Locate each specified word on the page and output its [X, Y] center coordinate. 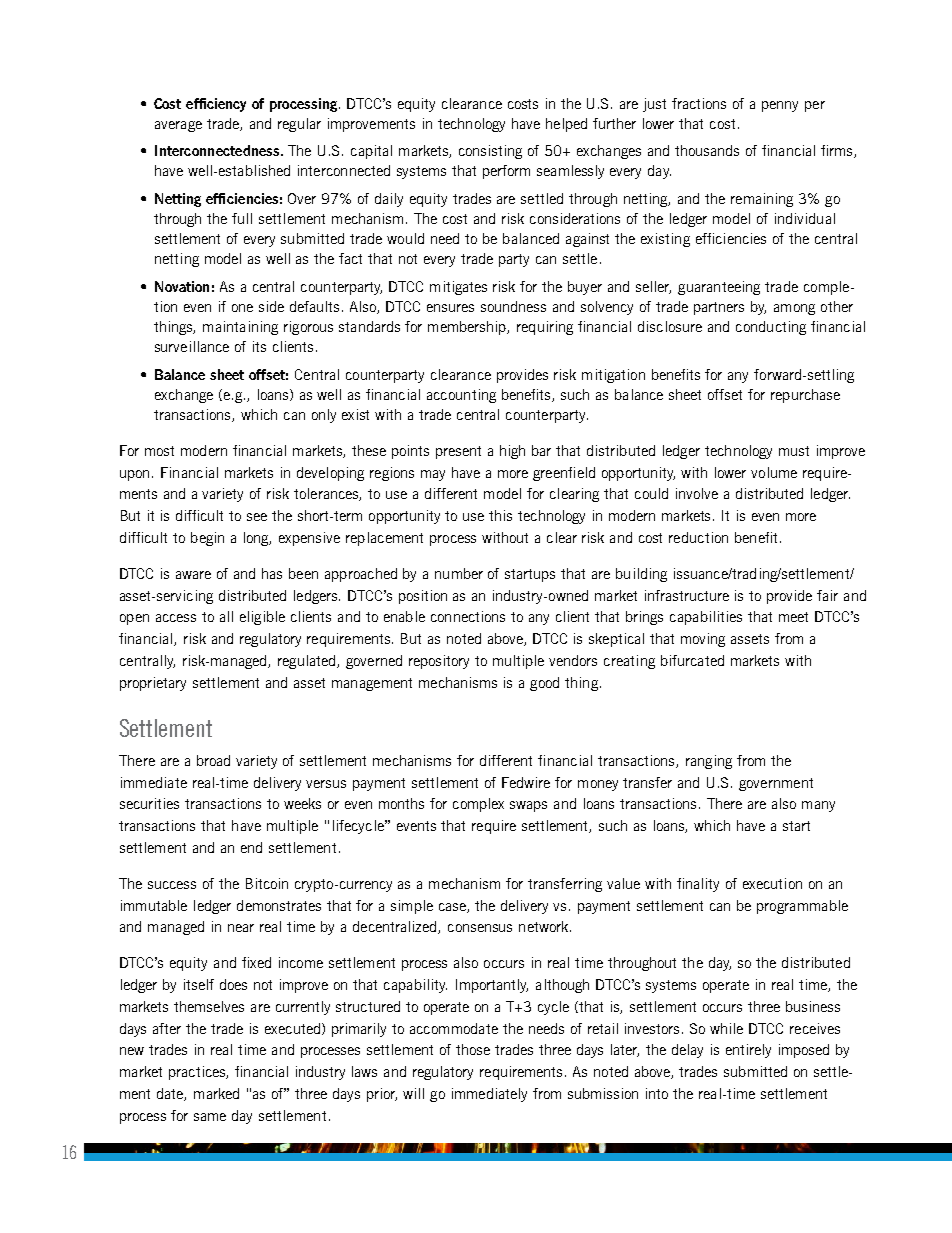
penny [780, 106]
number [459, 573]
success [172, 885]
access [176, 618]
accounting [461, 396]
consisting [490, 152]
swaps [528, 806]
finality [698, 885]
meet [793, 617]
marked [216, 1093]
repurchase [805, 396]
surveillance [192, 346]
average [178, 126]
